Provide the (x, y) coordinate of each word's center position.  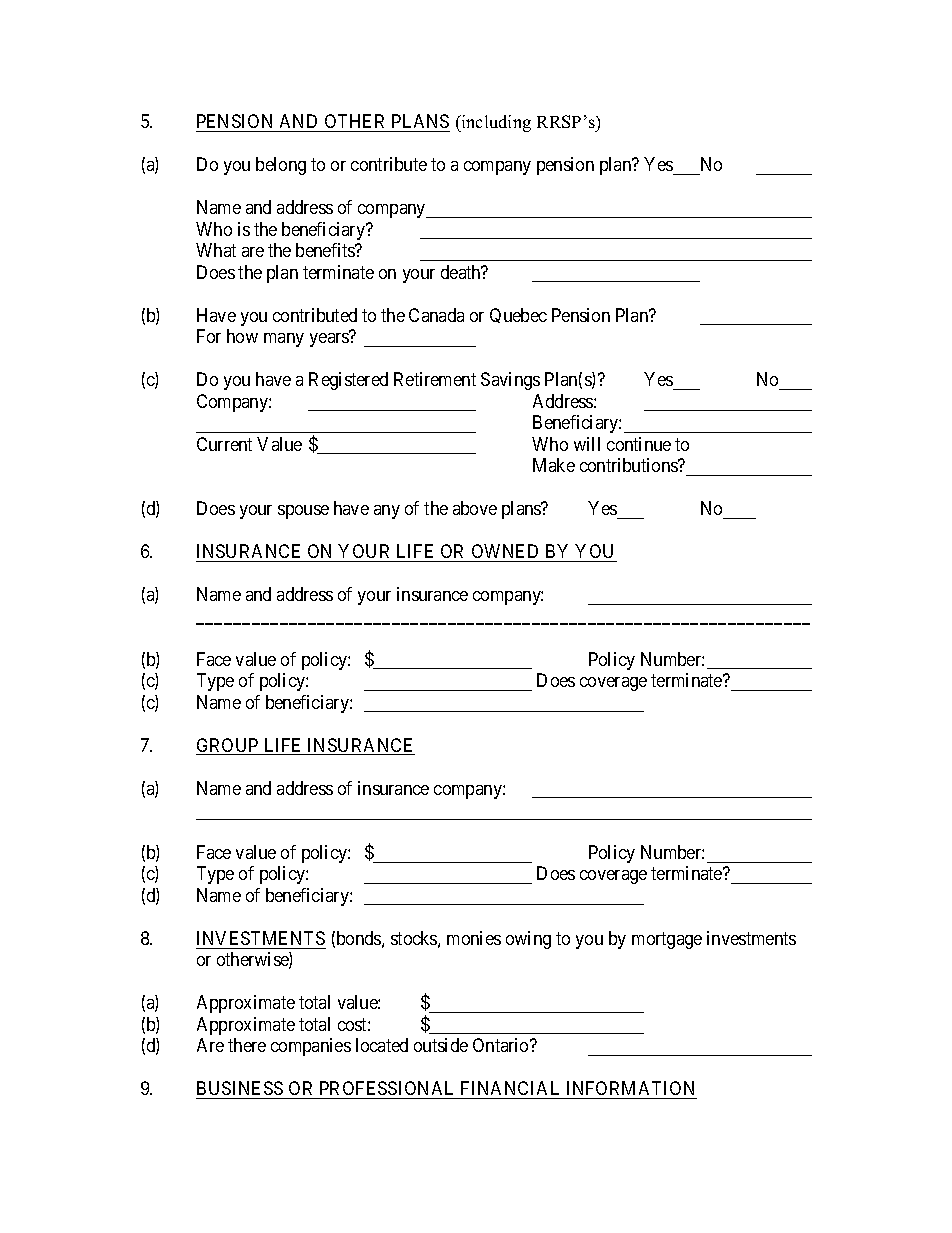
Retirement (435, 379)
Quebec (518, 315)
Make (554, 465)
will (587, 444)
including (495, 123)
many (284, 340)
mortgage (667, 940)
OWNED (505, 551)
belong (281, 166)
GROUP (228, 746)
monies (474, 938)
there (247, 1045)
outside (441, 1045)
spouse (303, 512)
